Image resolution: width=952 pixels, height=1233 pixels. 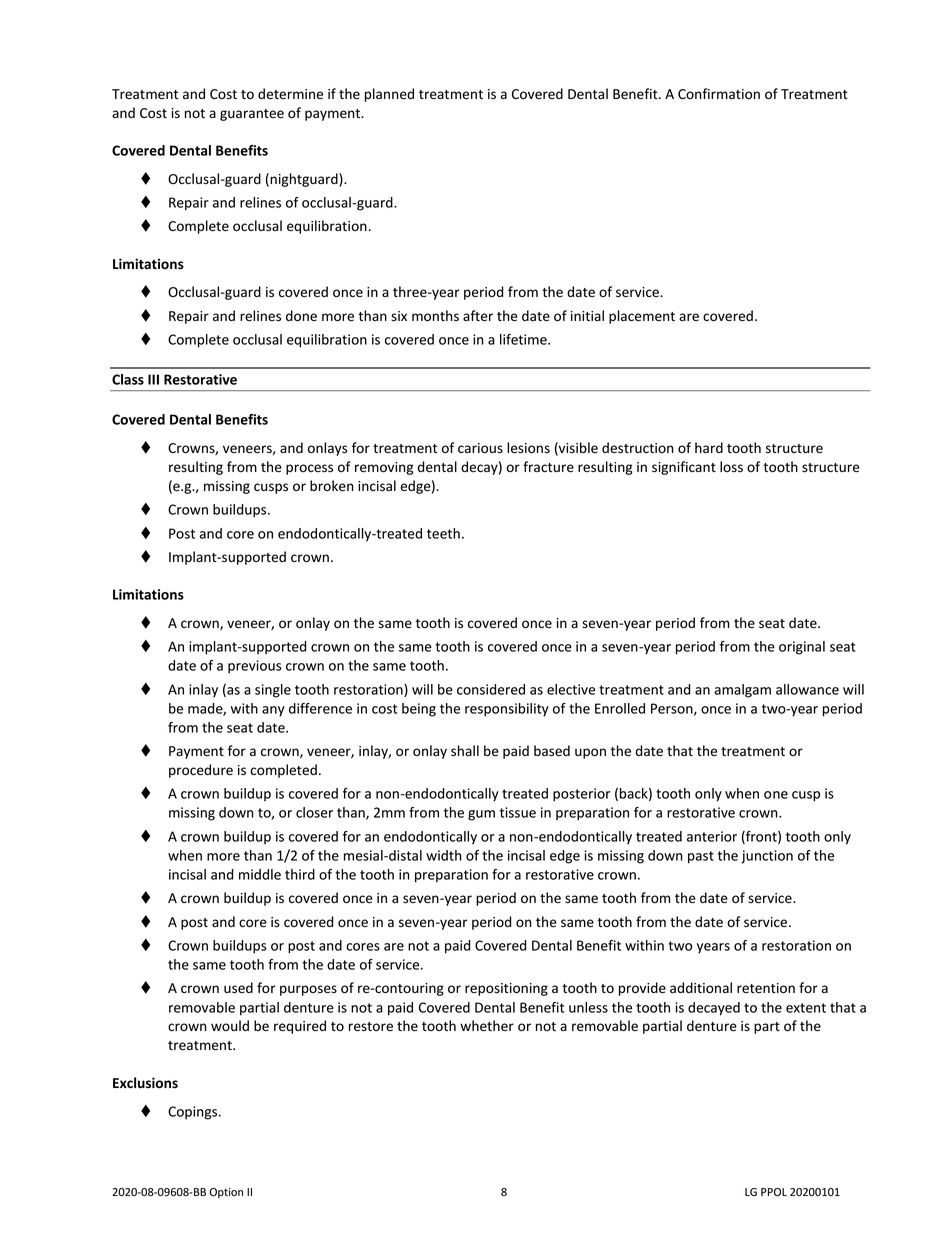 What do you see at coordinates (252, 115) in the screenshot?
I see `guarantee` at bounding box center [252, 115].
